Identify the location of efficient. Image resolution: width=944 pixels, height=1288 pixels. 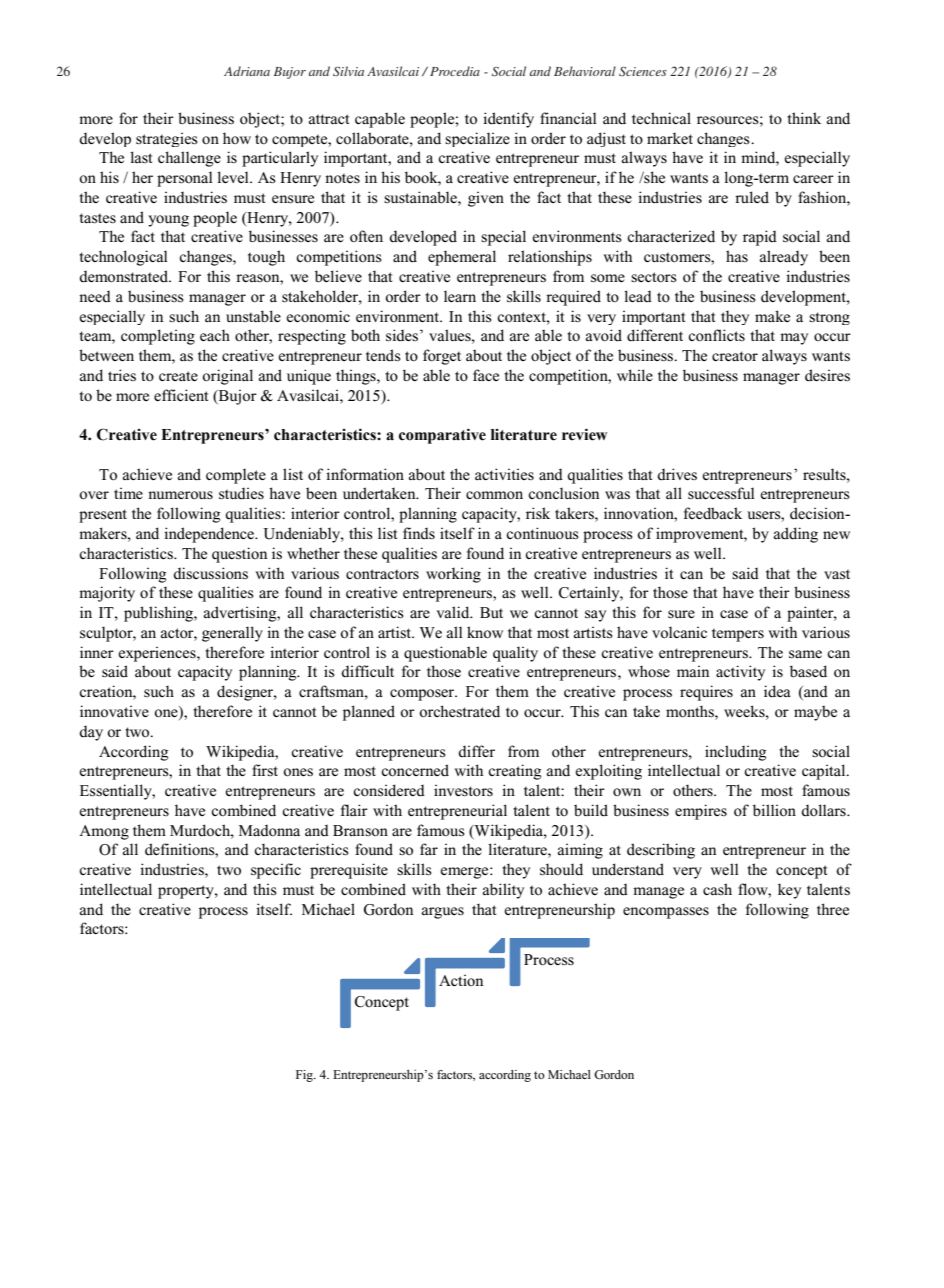
(181, 395).
